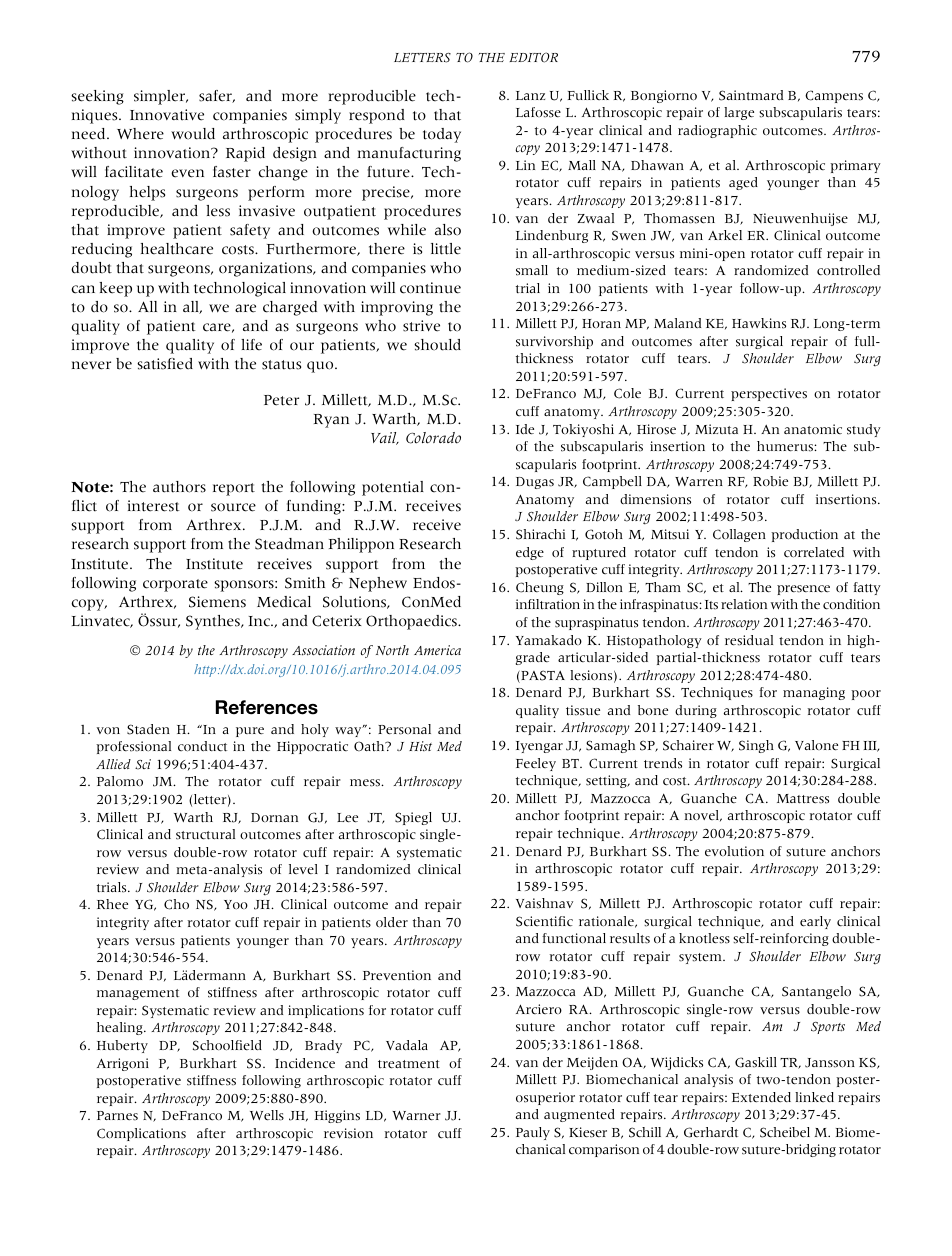 This document has width=952, height=1256. What do you see at coordinates (193, 134) in the document?
I see `would` at bounding box center [193, 134].
